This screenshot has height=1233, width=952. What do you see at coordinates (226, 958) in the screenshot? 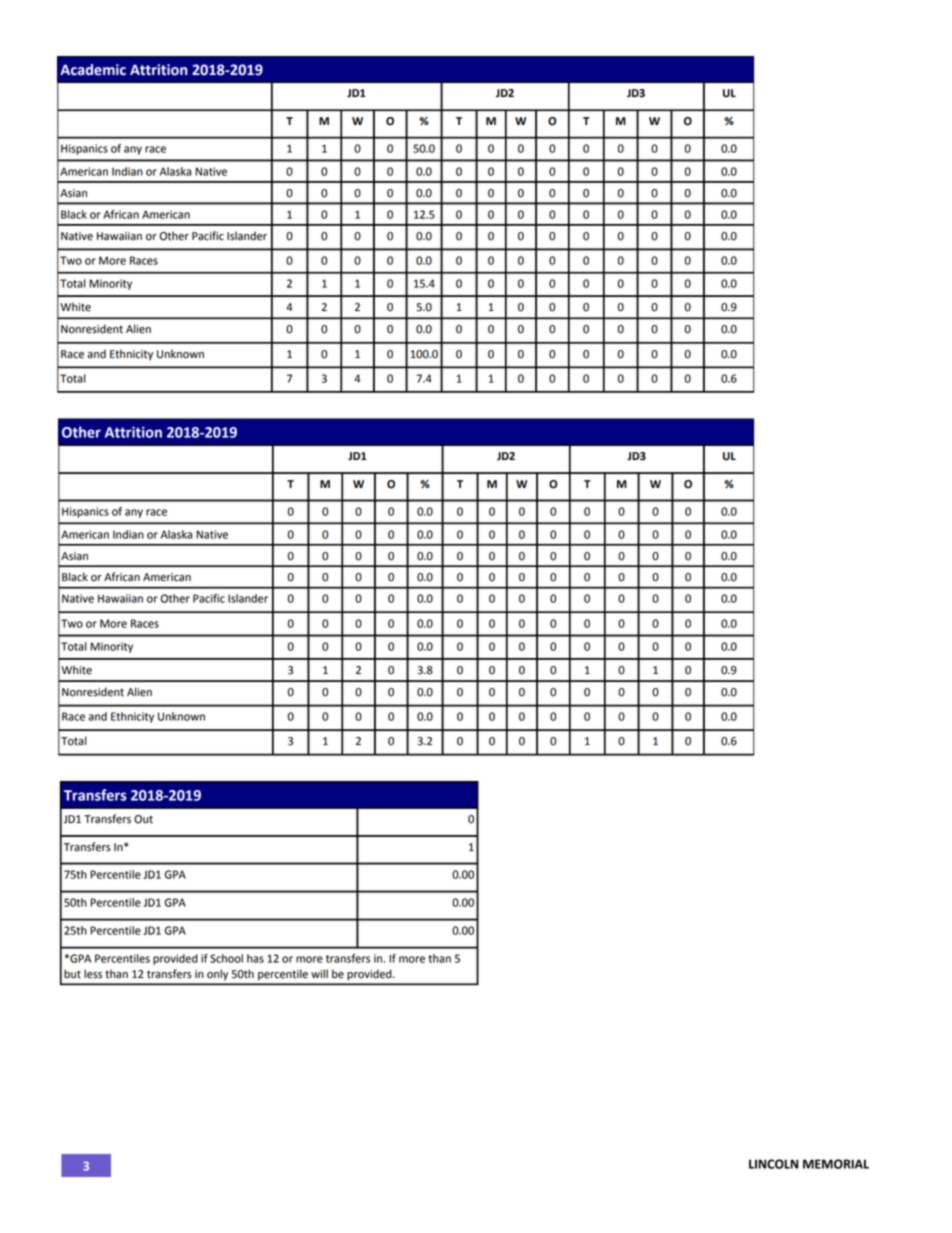
I see `School` at bounding box center [226, 958].
